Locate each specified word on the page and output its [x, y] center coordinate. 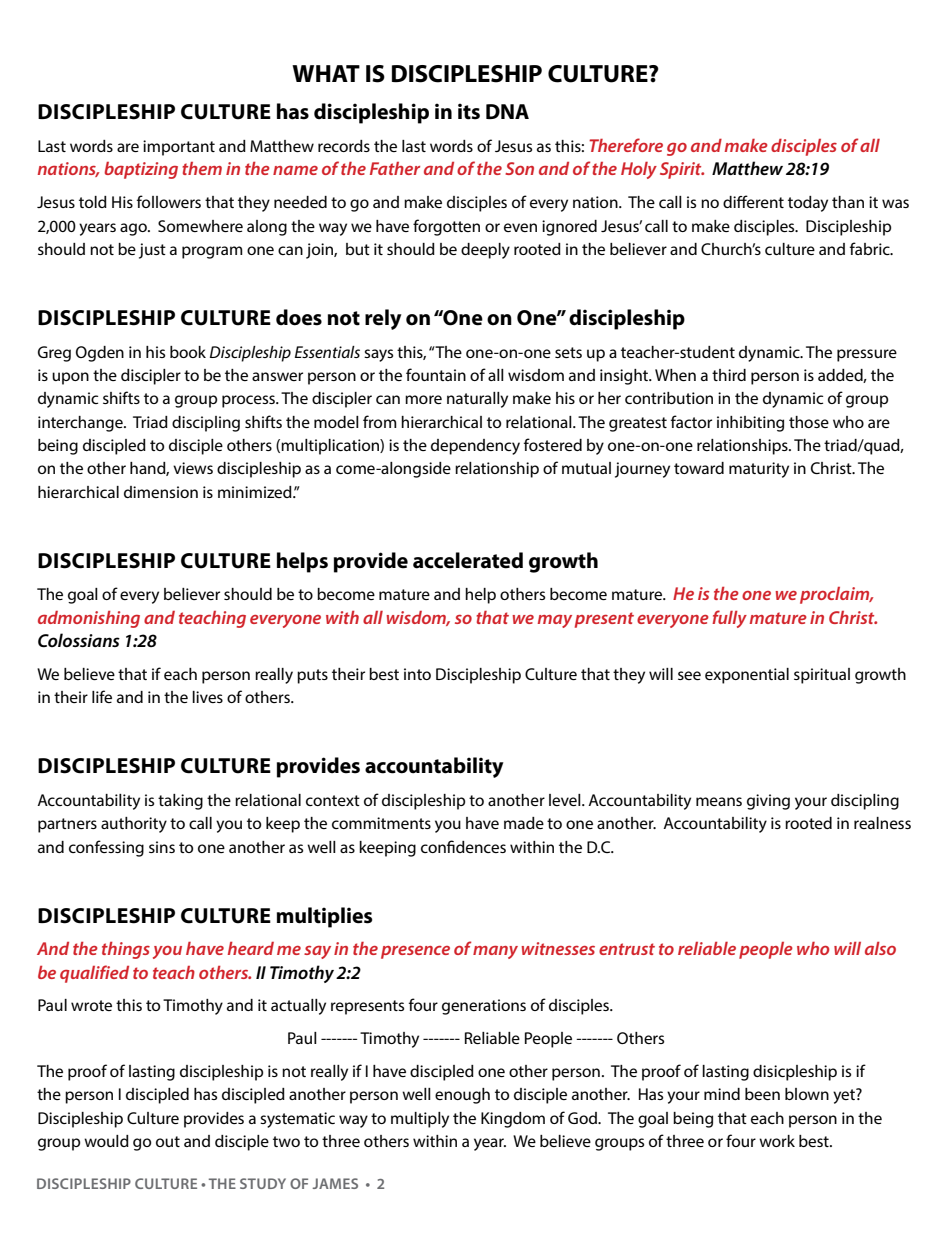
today [808, 204]
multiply [420, 1120]
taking [180, 802]
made [524, 823]
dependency [475, 447]
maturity [759, 470]
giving [768, 802]
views [193, 468]
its [469, 111]
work [777, 1141]
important [179, 148]
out [168, 1141]
